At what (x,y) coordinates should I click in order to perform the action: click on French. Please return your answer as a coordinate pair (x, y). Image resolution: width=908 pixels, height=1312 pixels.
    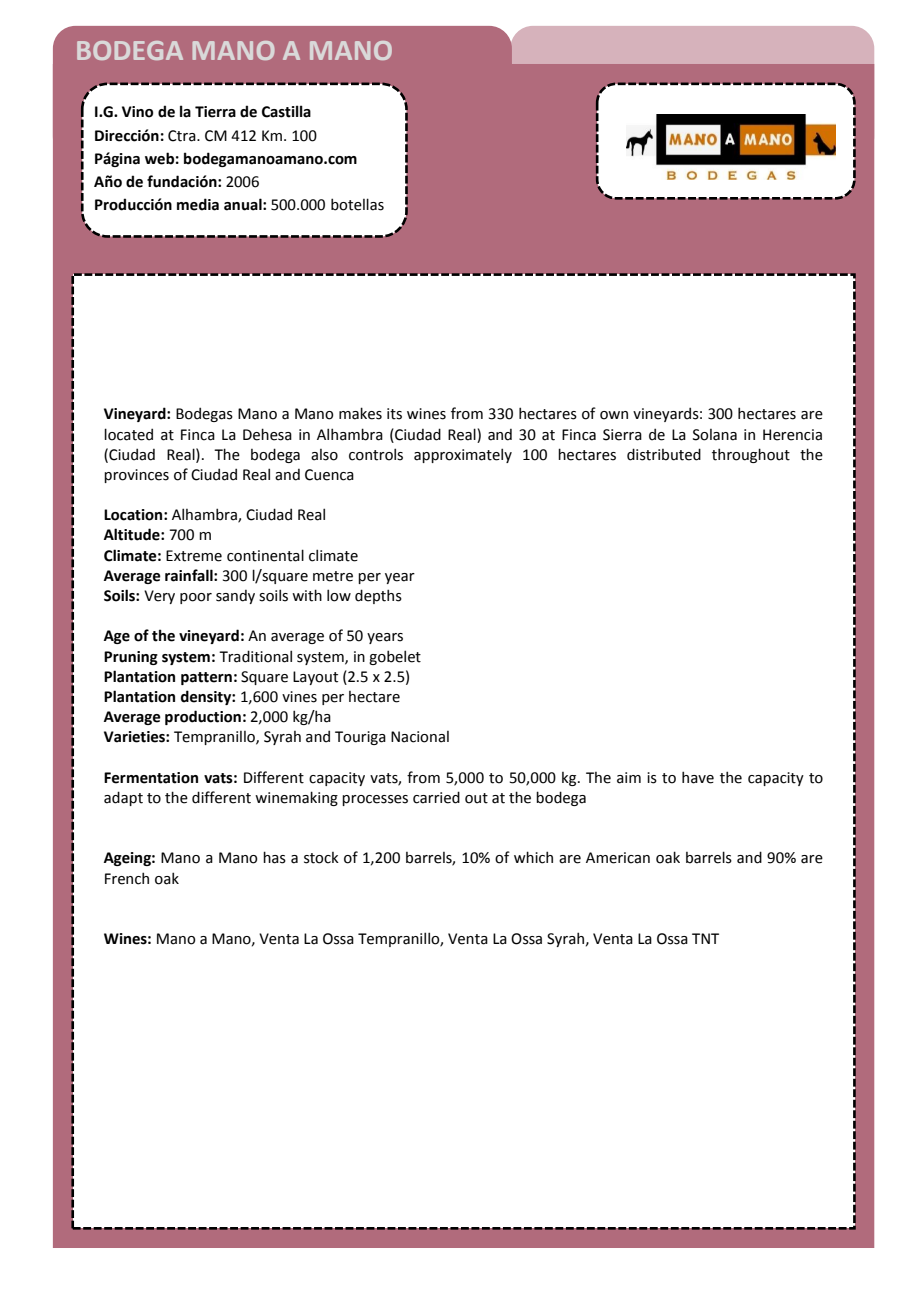
    Looking at the image, I should click on (127, 878).
